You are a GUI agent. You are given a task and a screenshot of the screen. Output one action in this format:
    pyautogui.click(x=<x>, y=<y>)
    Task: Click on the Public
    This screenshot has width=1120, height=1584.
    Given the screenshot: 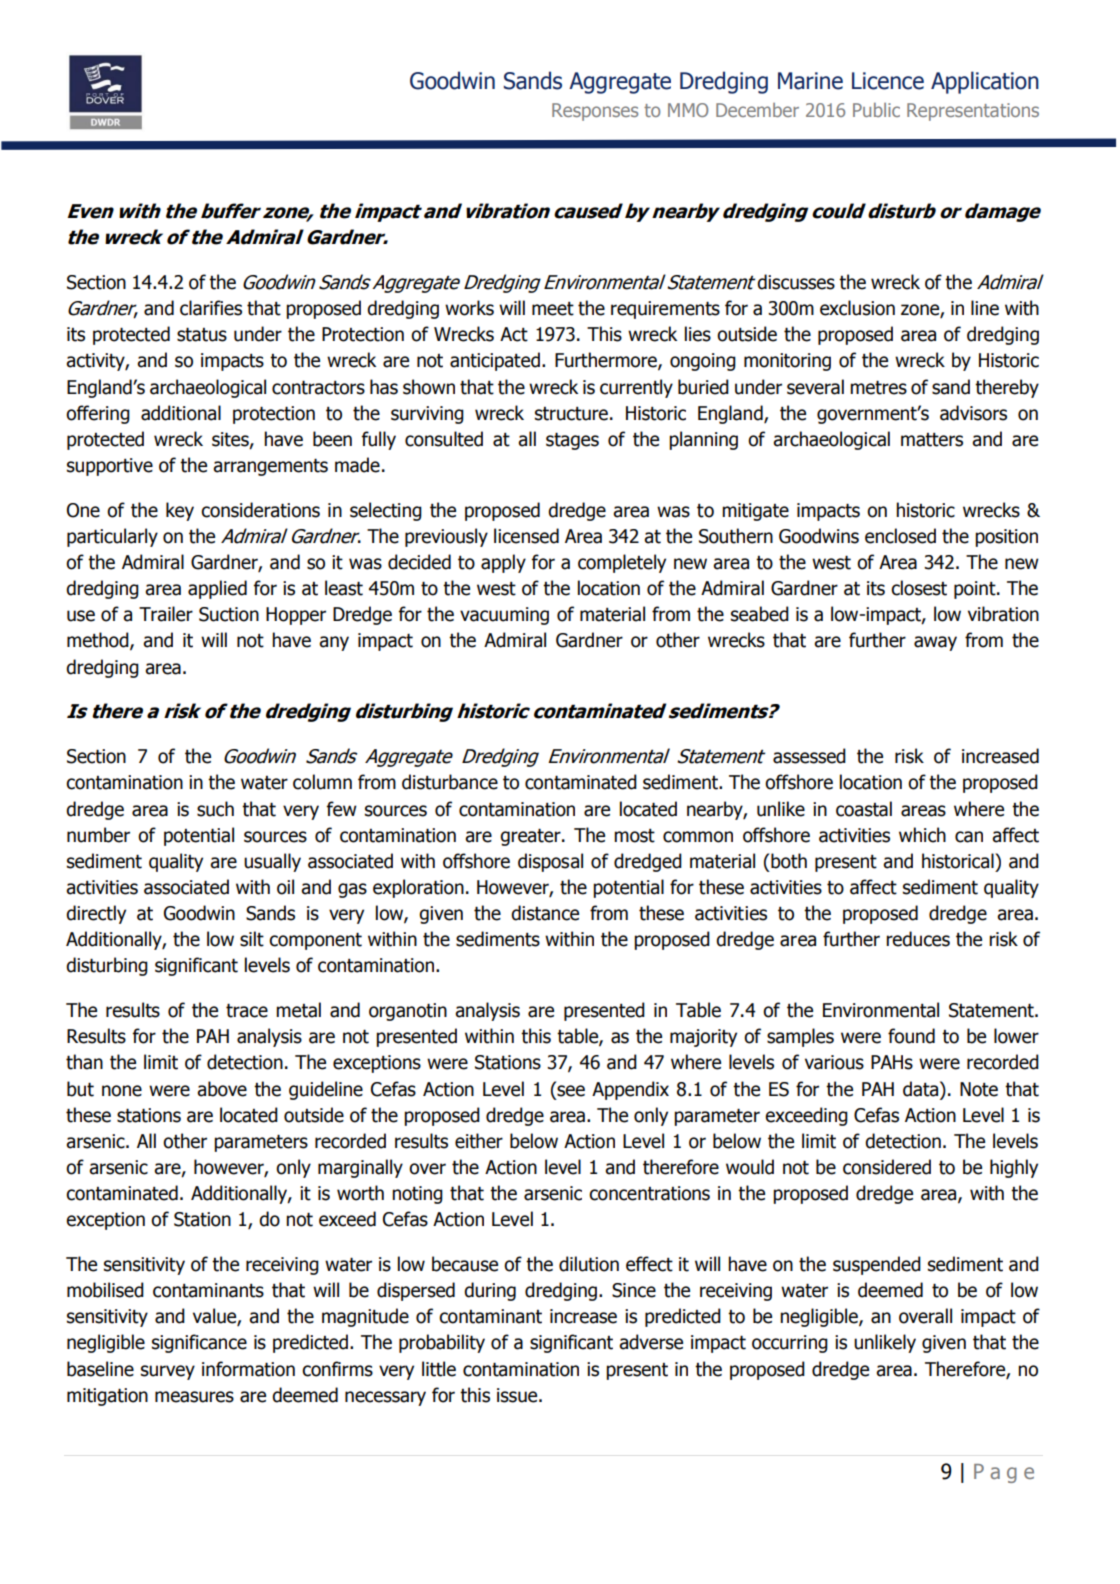 What is the action you would take?
    pyautogui.click(x=876, y=110)
